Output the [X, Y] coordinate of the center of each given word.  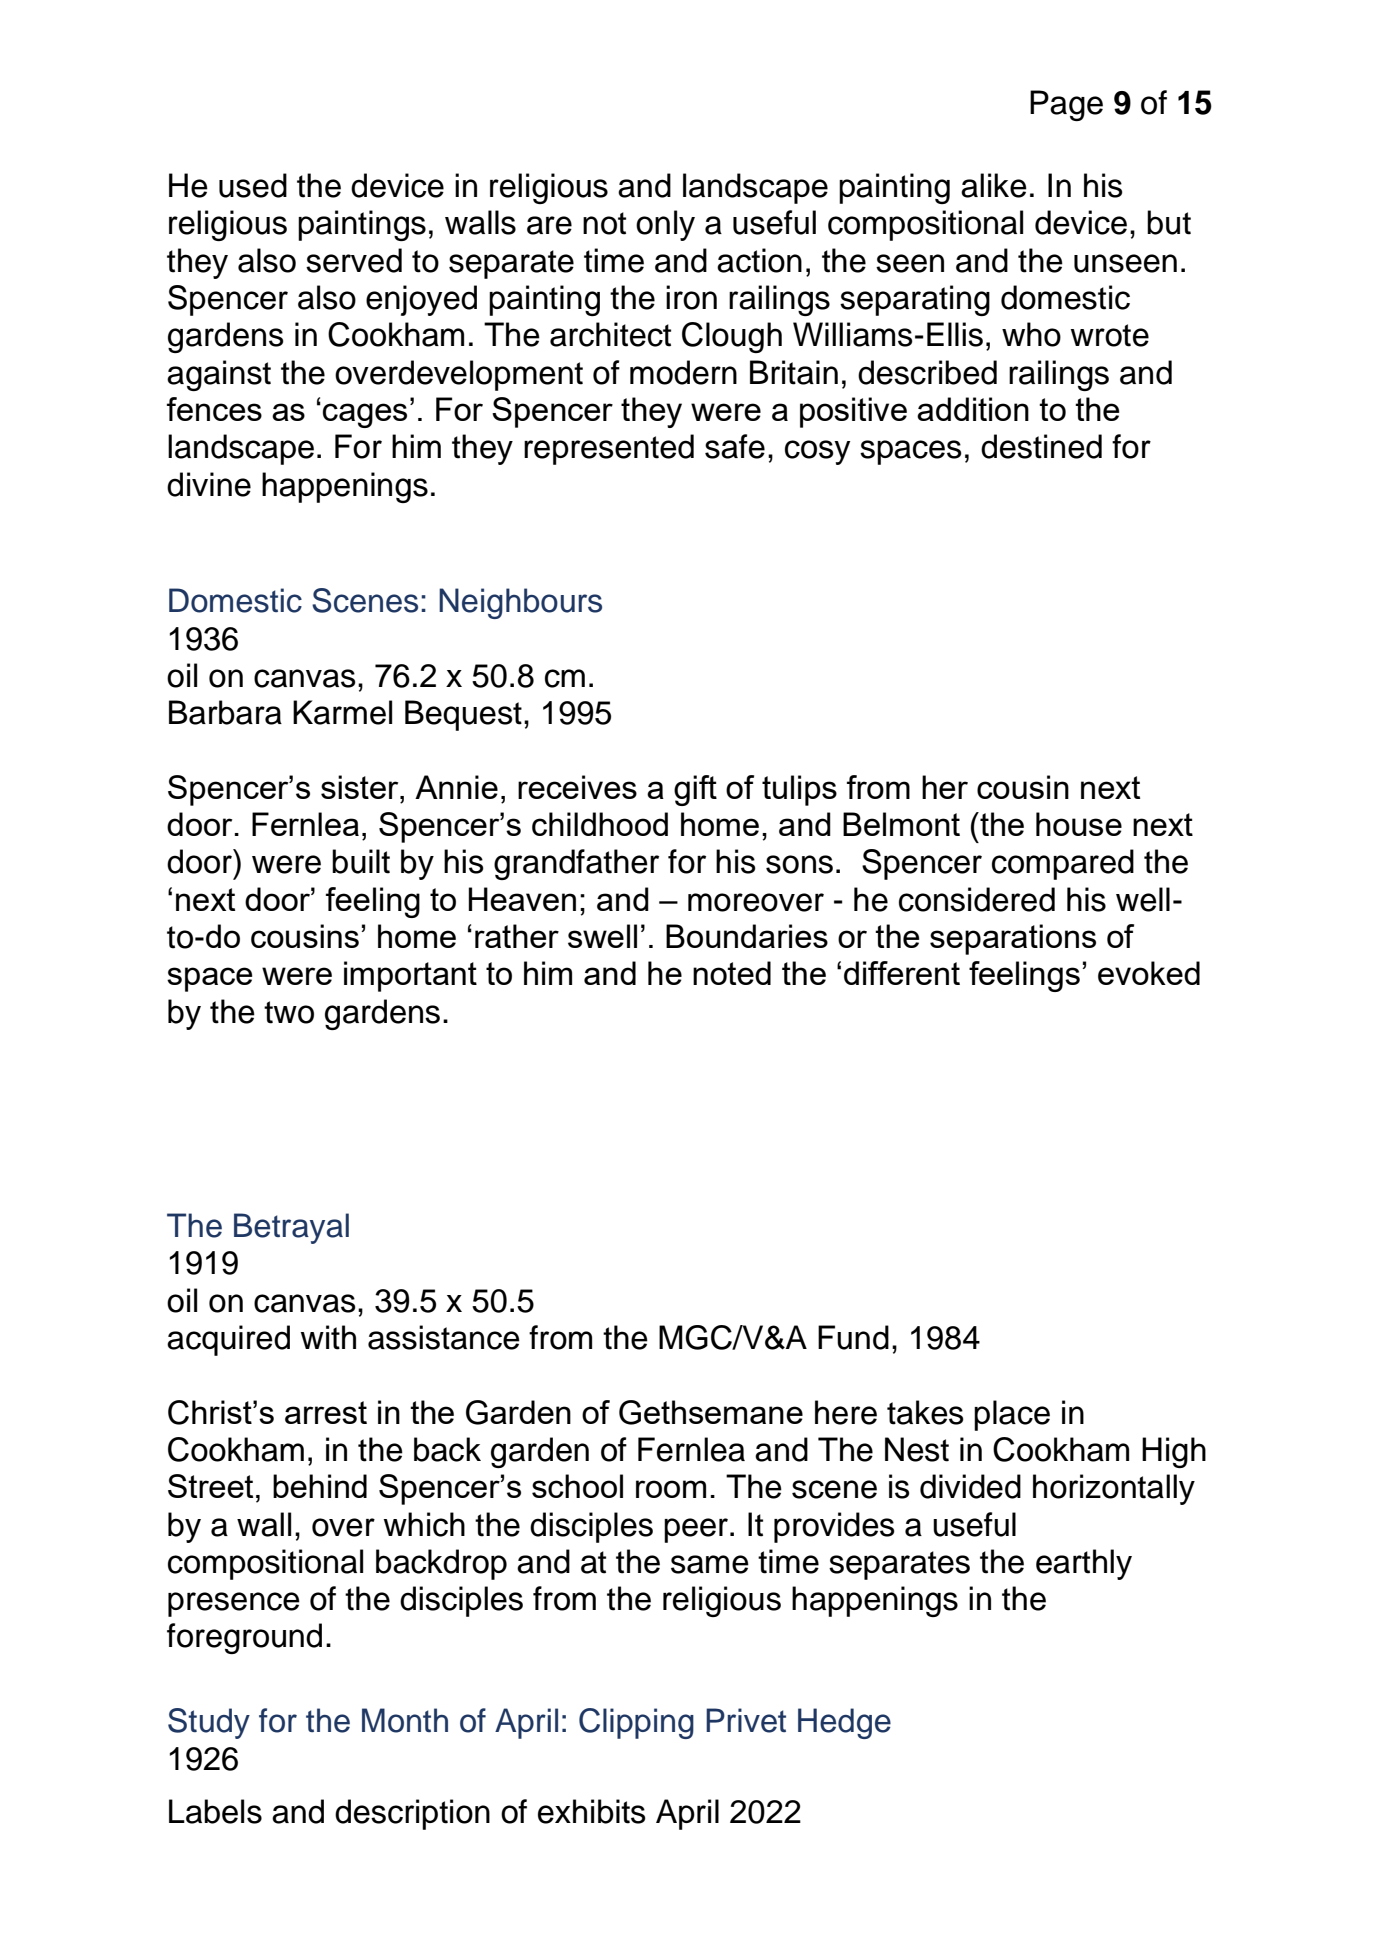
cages [365, 415]
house [1079, 824]
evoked [1149, 973]
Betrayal [291, 1228]
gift [695, 790]
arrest [326, 1412]
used [253, 185]
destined [1041, 446]
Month [405, 1720]
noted [732, 973]
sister [361, 787]
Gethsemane [711, 1412]
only [665, 225]
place [1012, 1415]
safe [735, 446]
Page [1066, 105]
